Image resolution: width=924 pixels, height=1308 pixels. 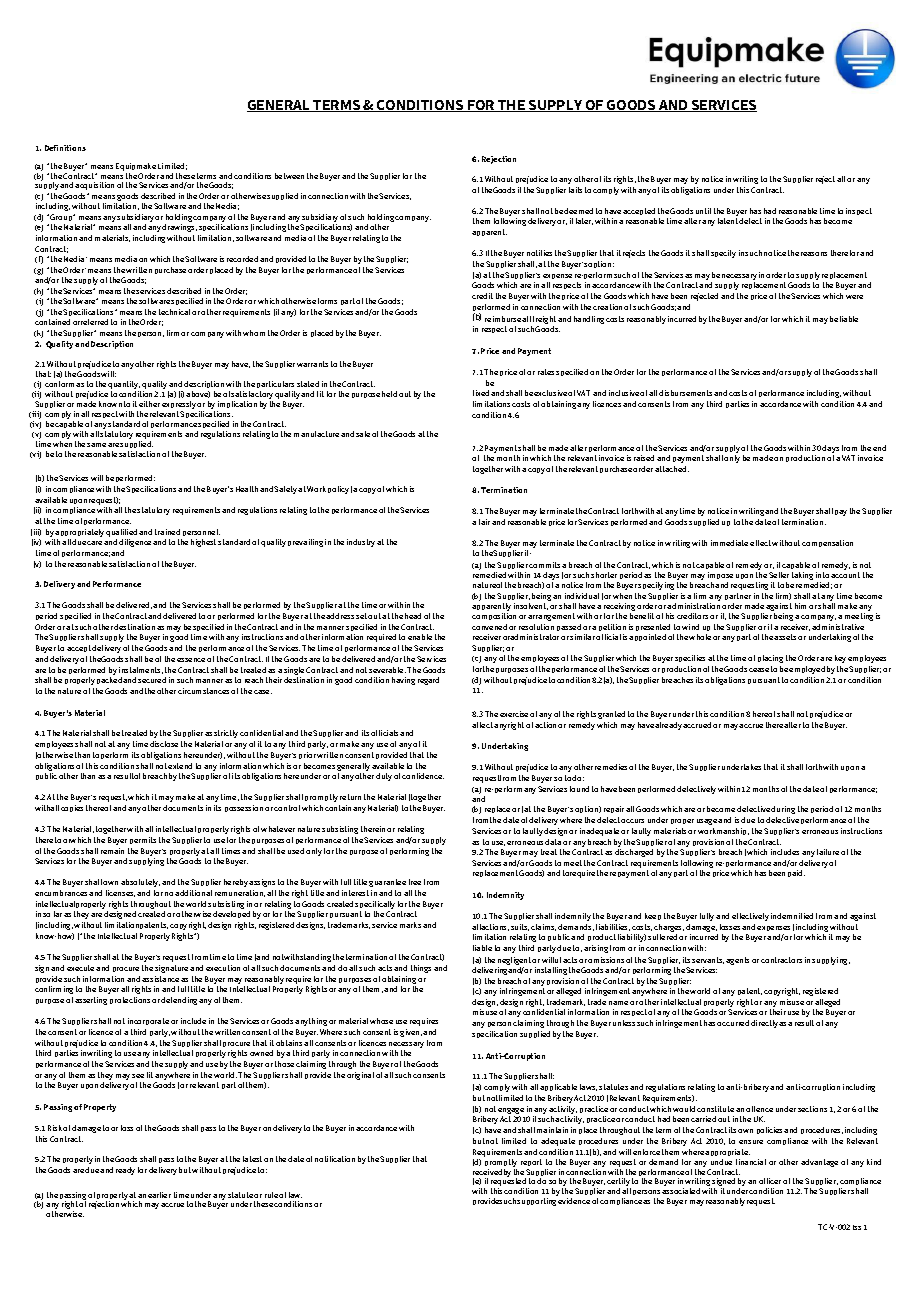 What do you see at coordinates (167, 532) in the page?
I see `trained` at bounding box center [167, 532].
